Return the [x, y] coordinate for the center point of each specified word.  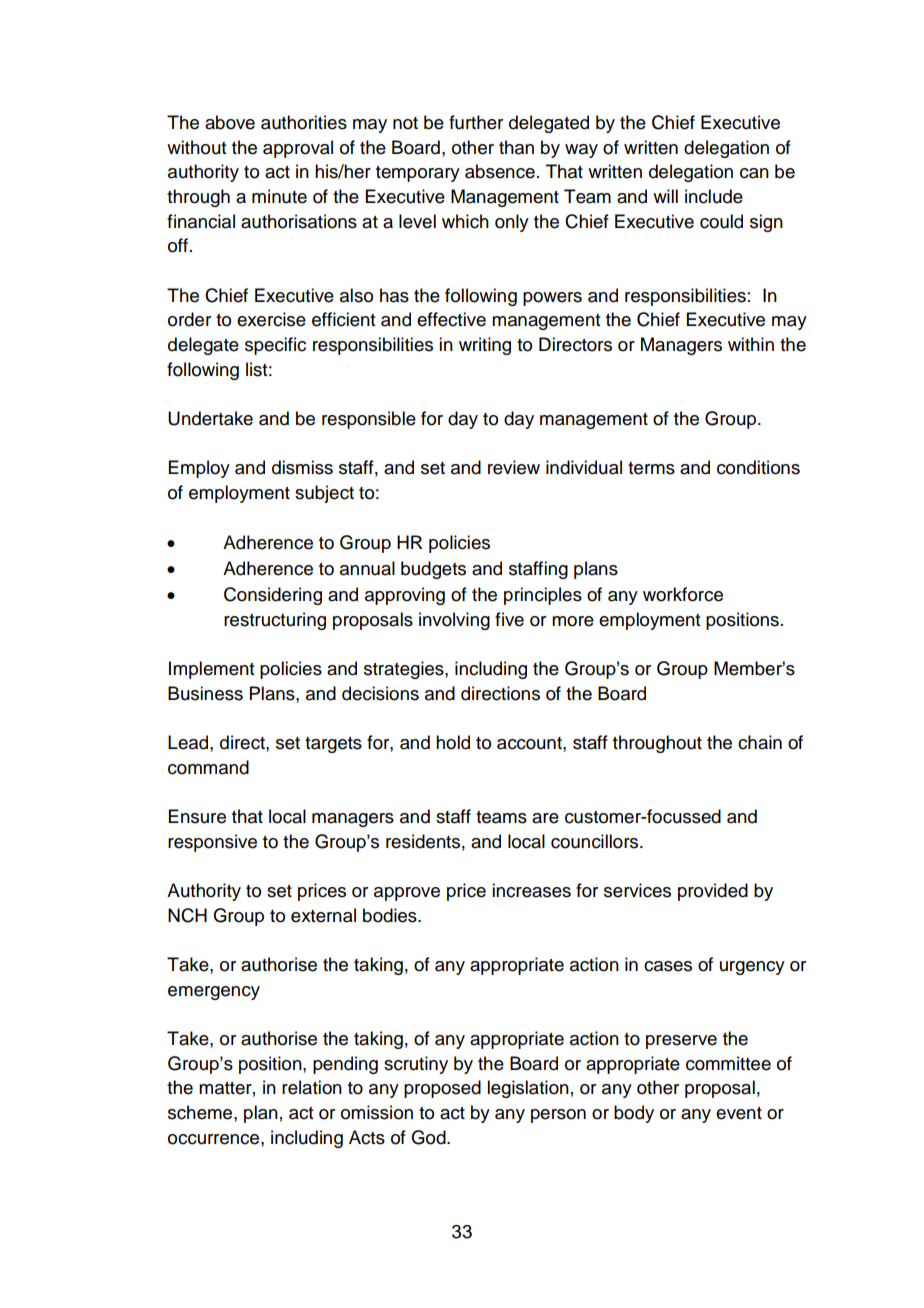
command [208, 767]
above [230, 122]
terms [651, 468]
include [714, 196]
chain [760, 742]
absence [500, 171]
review [514, 467]
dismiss [302, 467]
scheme [201, 1112]
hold [453, 742]
